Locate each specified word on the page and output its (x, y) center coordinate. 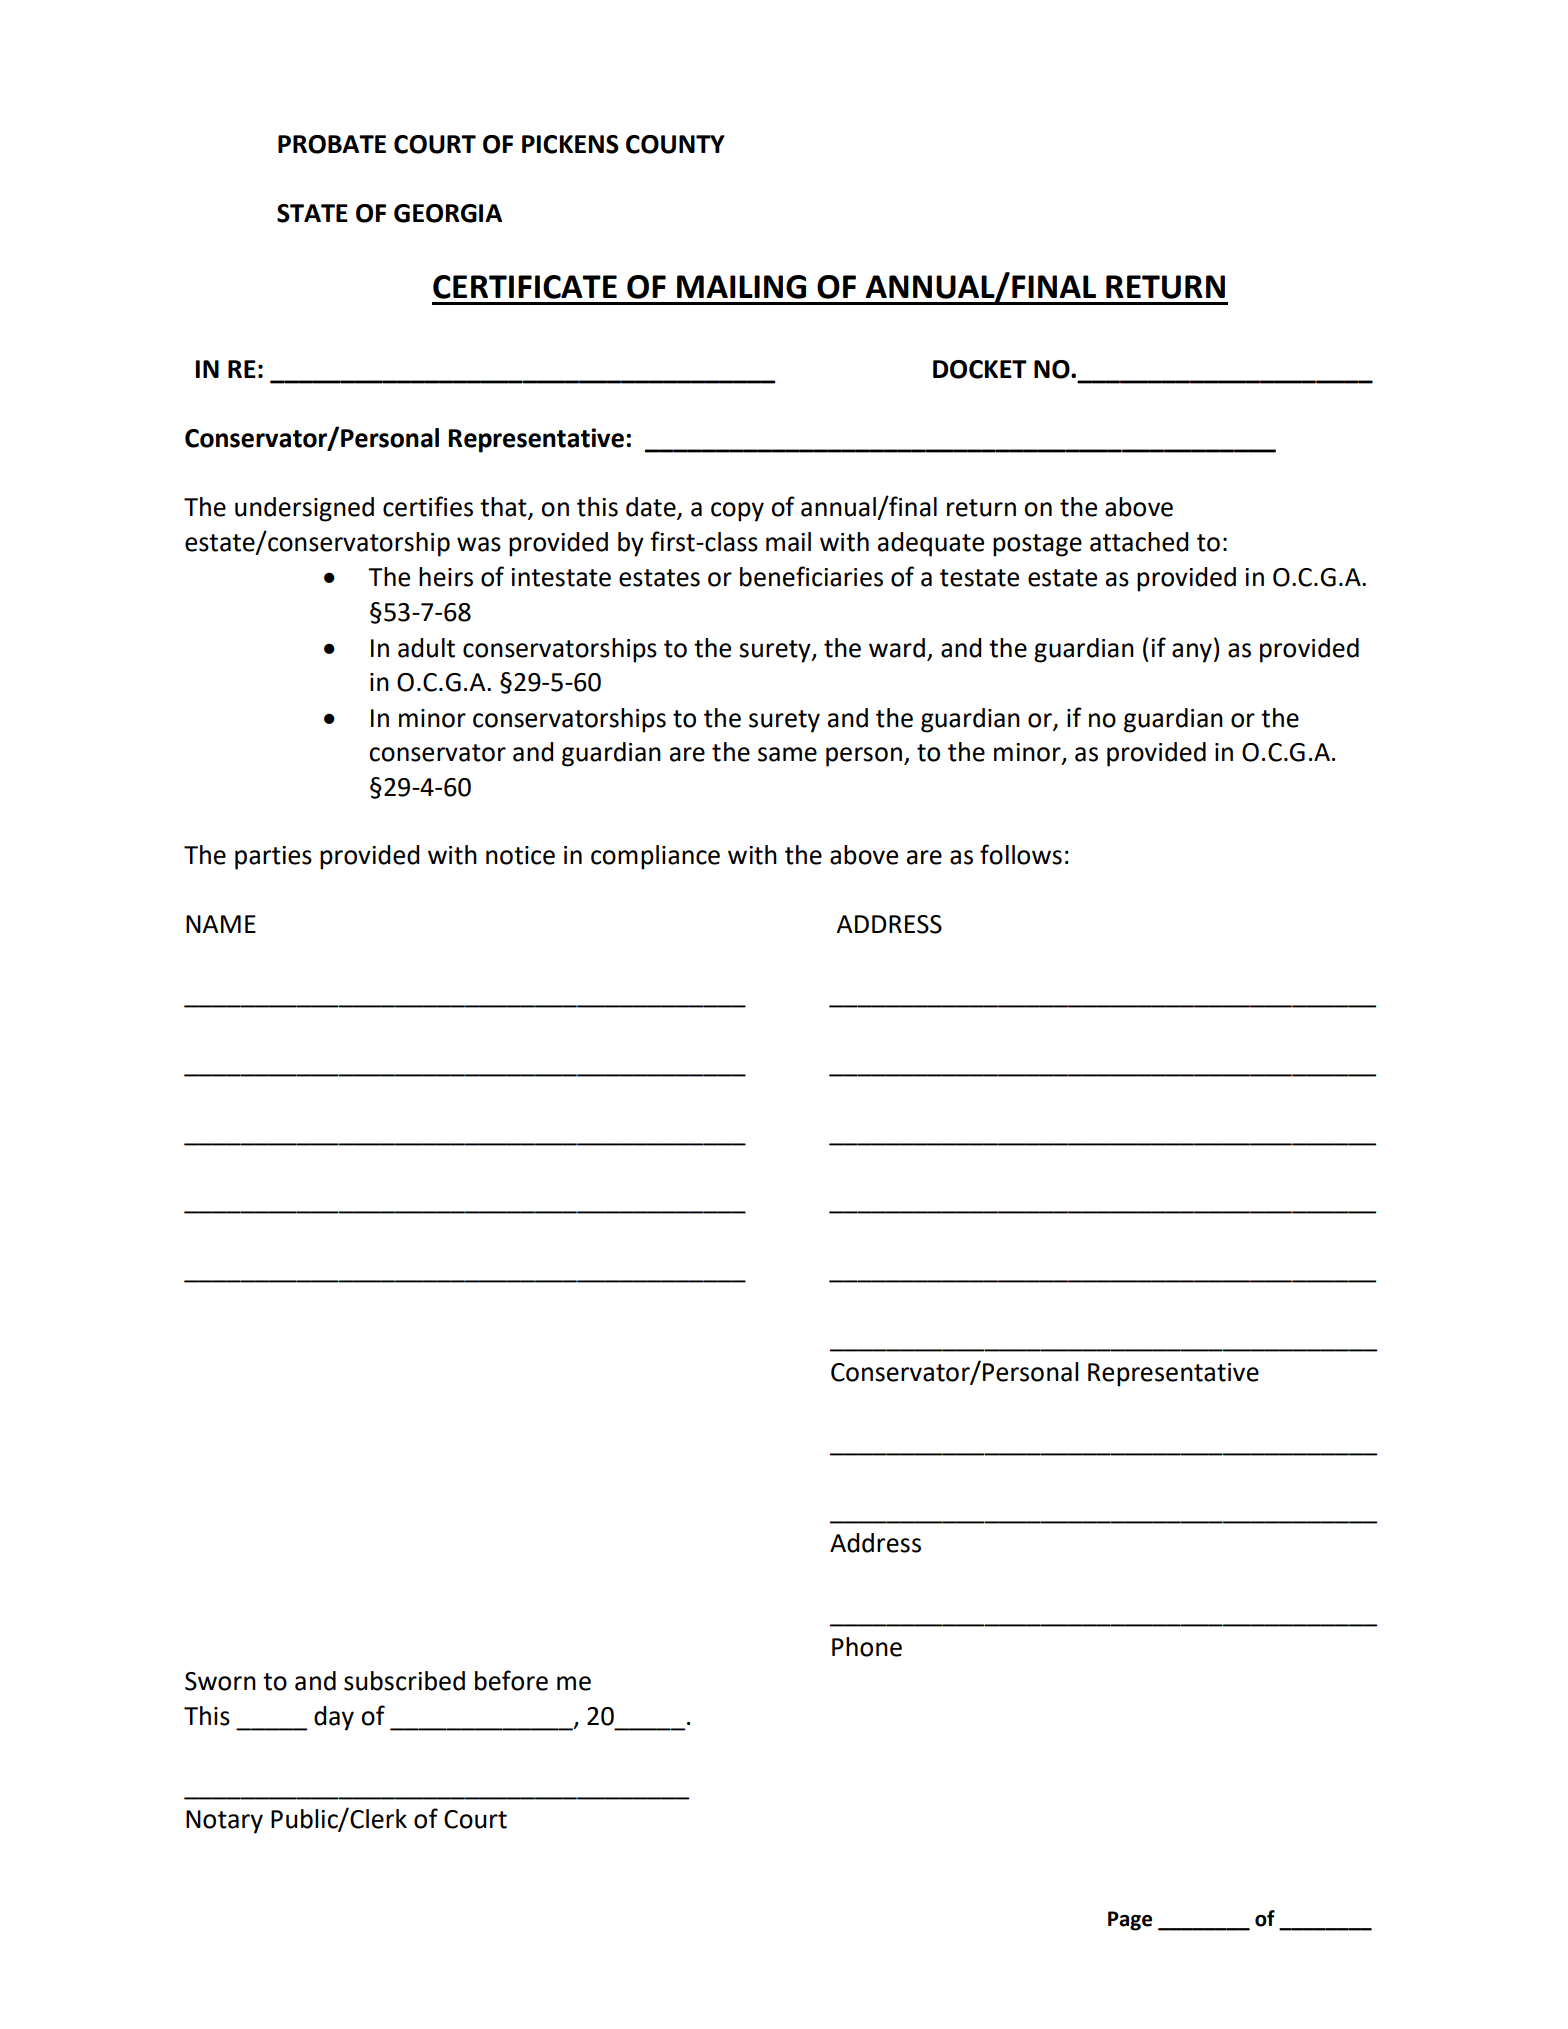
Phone (867, 1647)
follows (1021, 854)
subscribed (404, 1681)
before (511, 1680)
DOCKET (980, 369)
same (787, 754)
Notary (224, 1822)
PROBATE (332, 144)
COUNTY (675, 144)
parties (273, 858)
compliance (655, 857)
